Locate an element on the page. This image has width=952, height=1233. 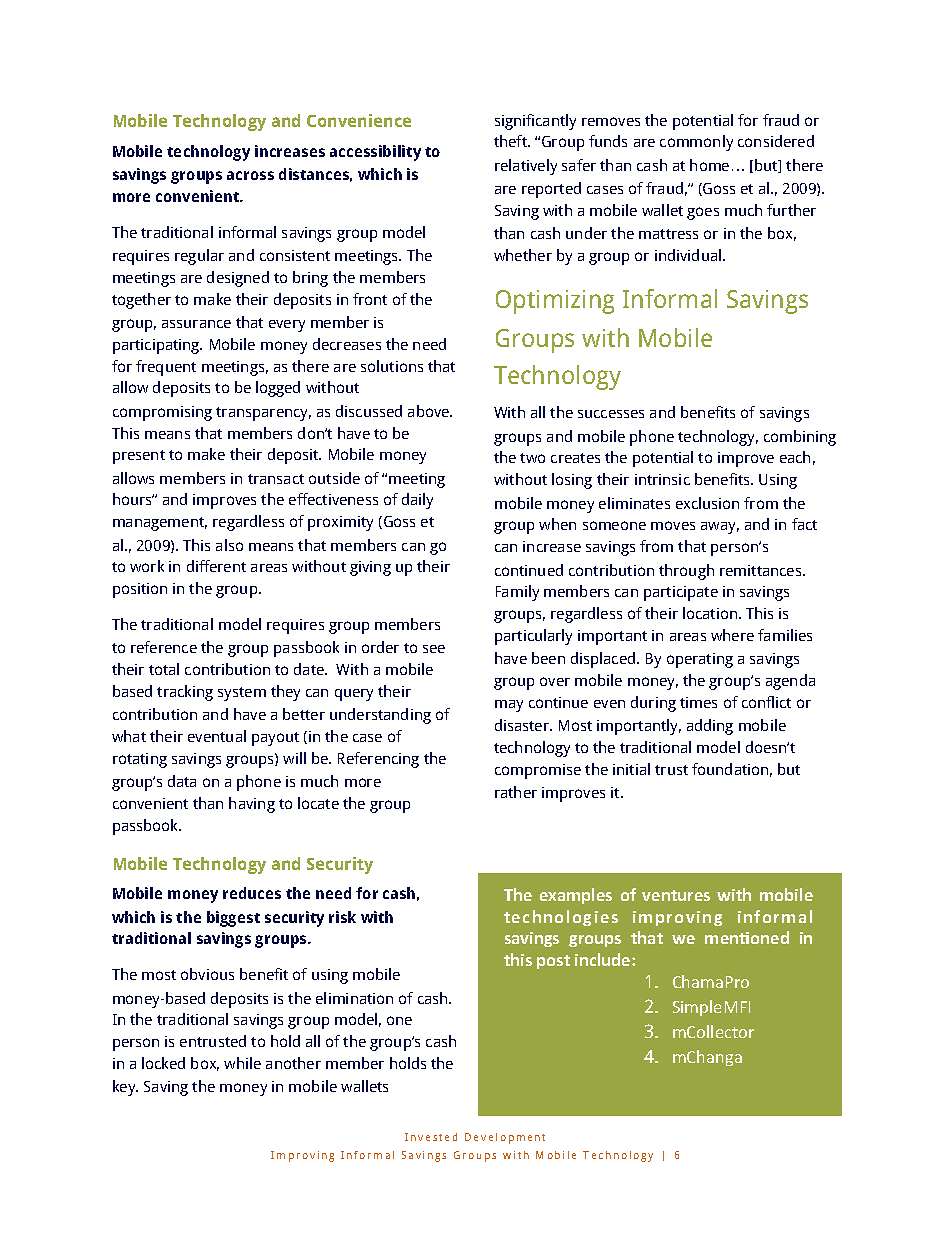
where is located at coordinates (732, 635).
